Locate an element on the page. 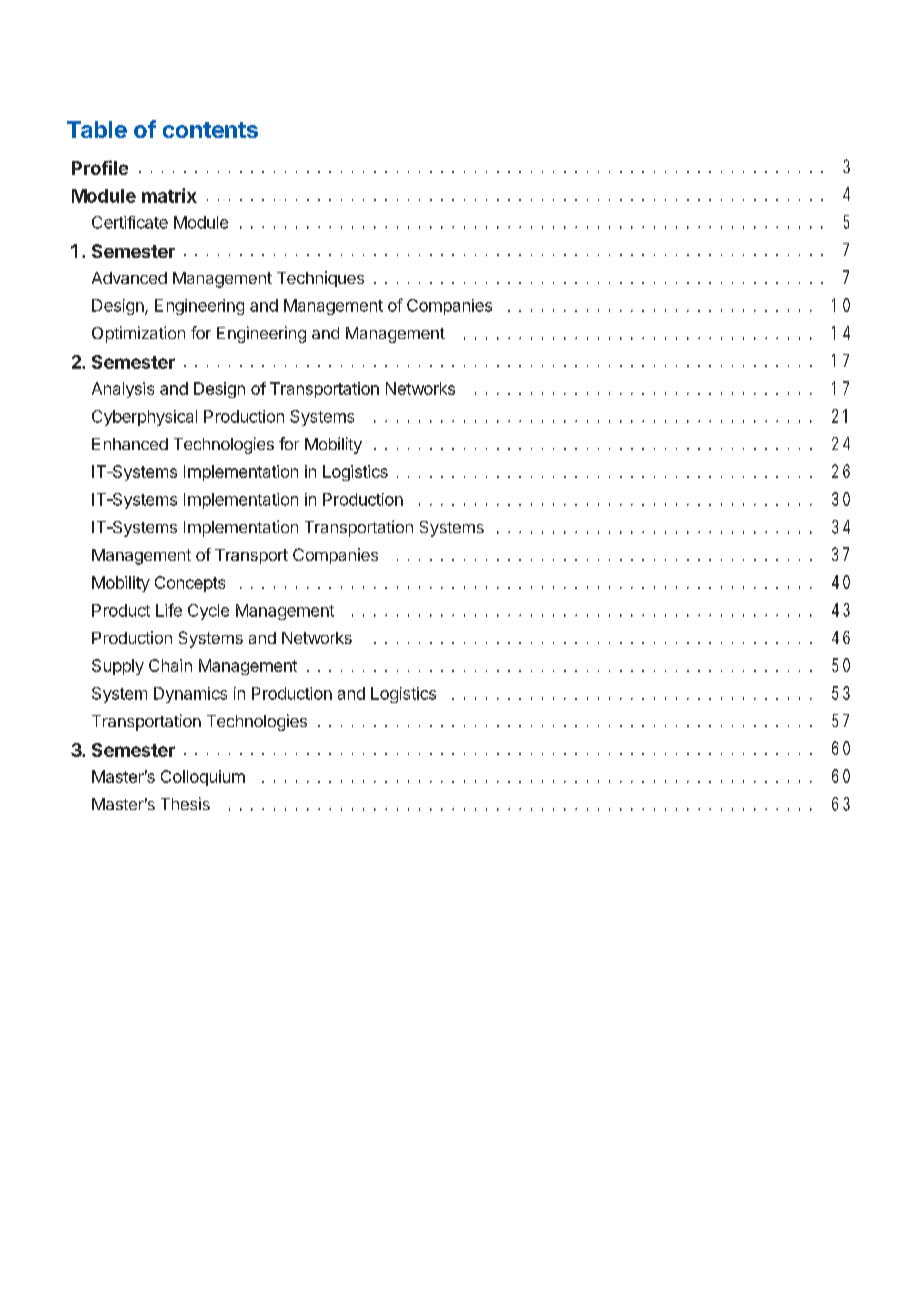 The width and height of the image is (924, 1308). contents is located at coordinates (210, 130).
